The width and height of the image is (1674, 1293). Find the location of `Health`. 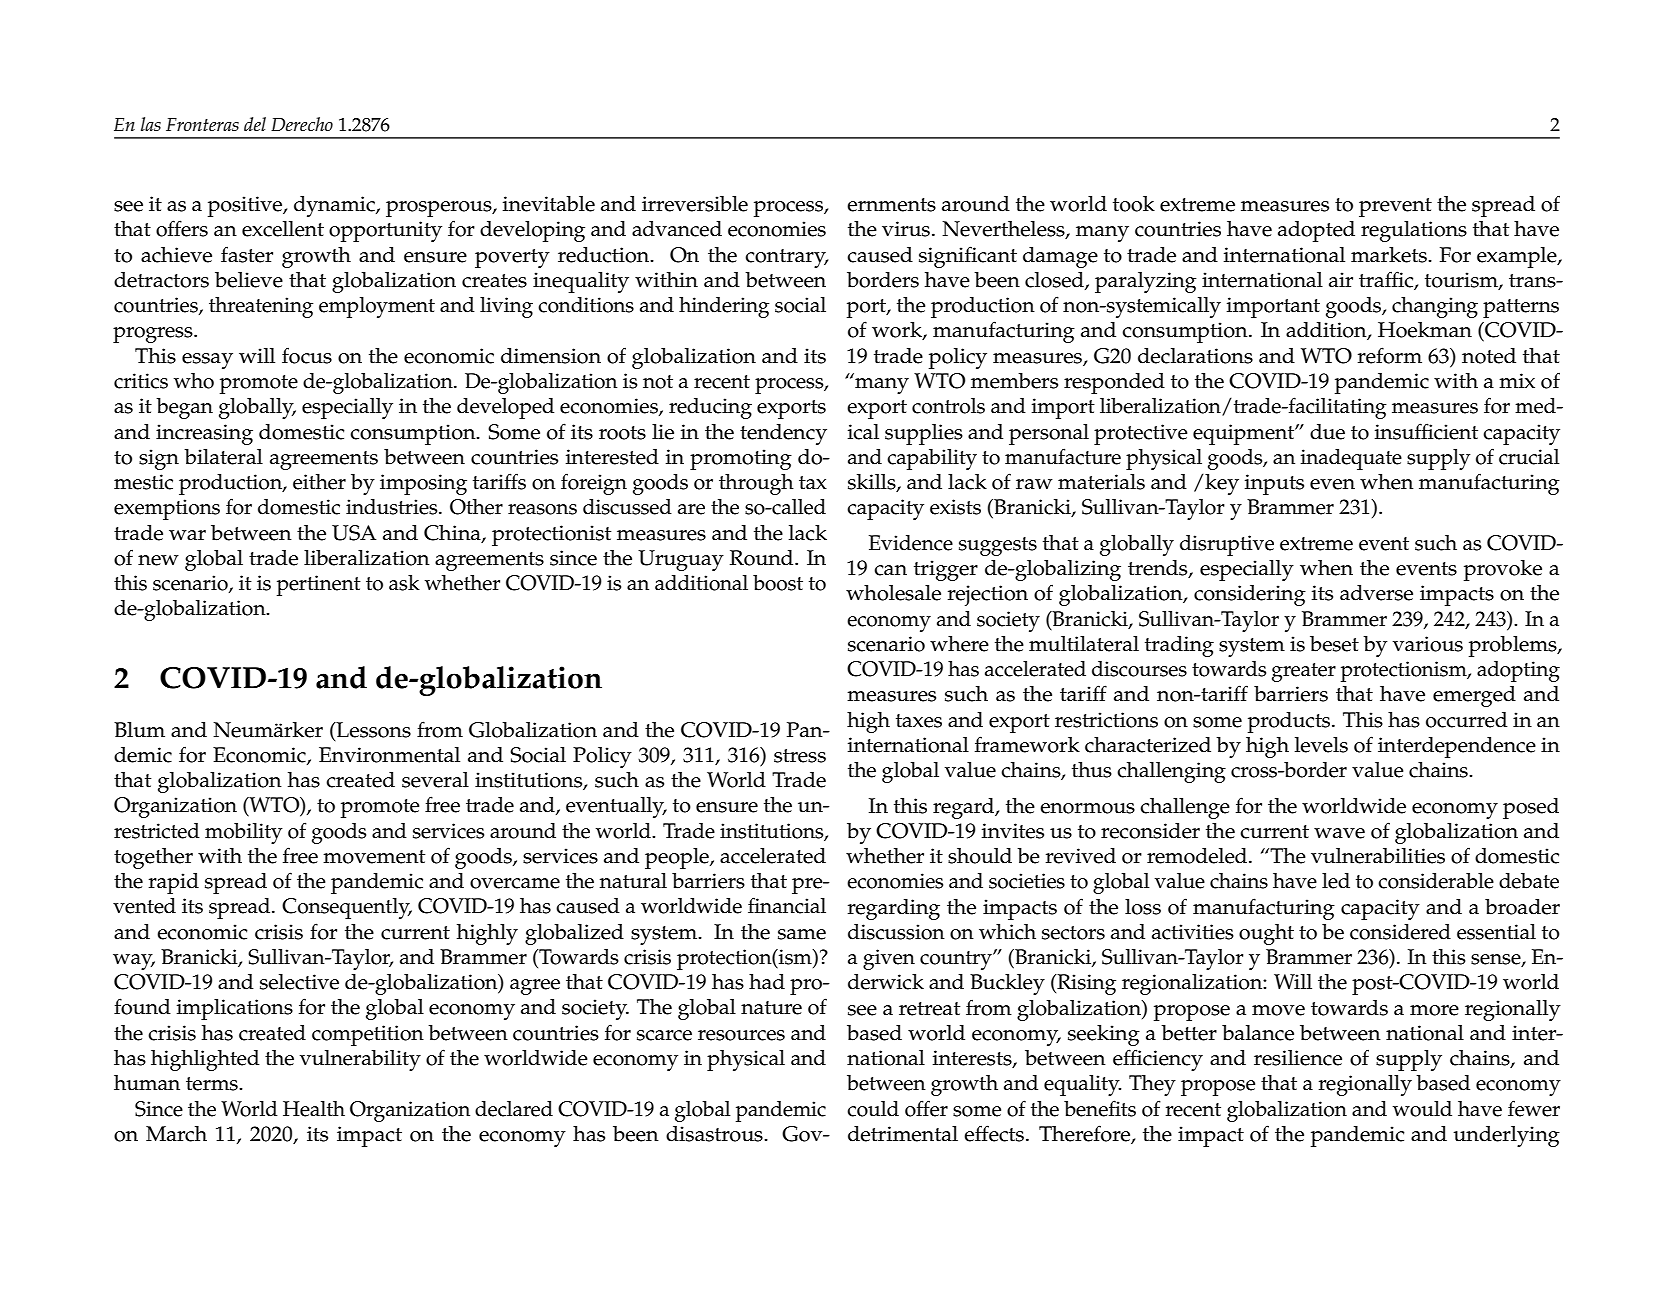

Health is located at coordinates (314, 1109).
